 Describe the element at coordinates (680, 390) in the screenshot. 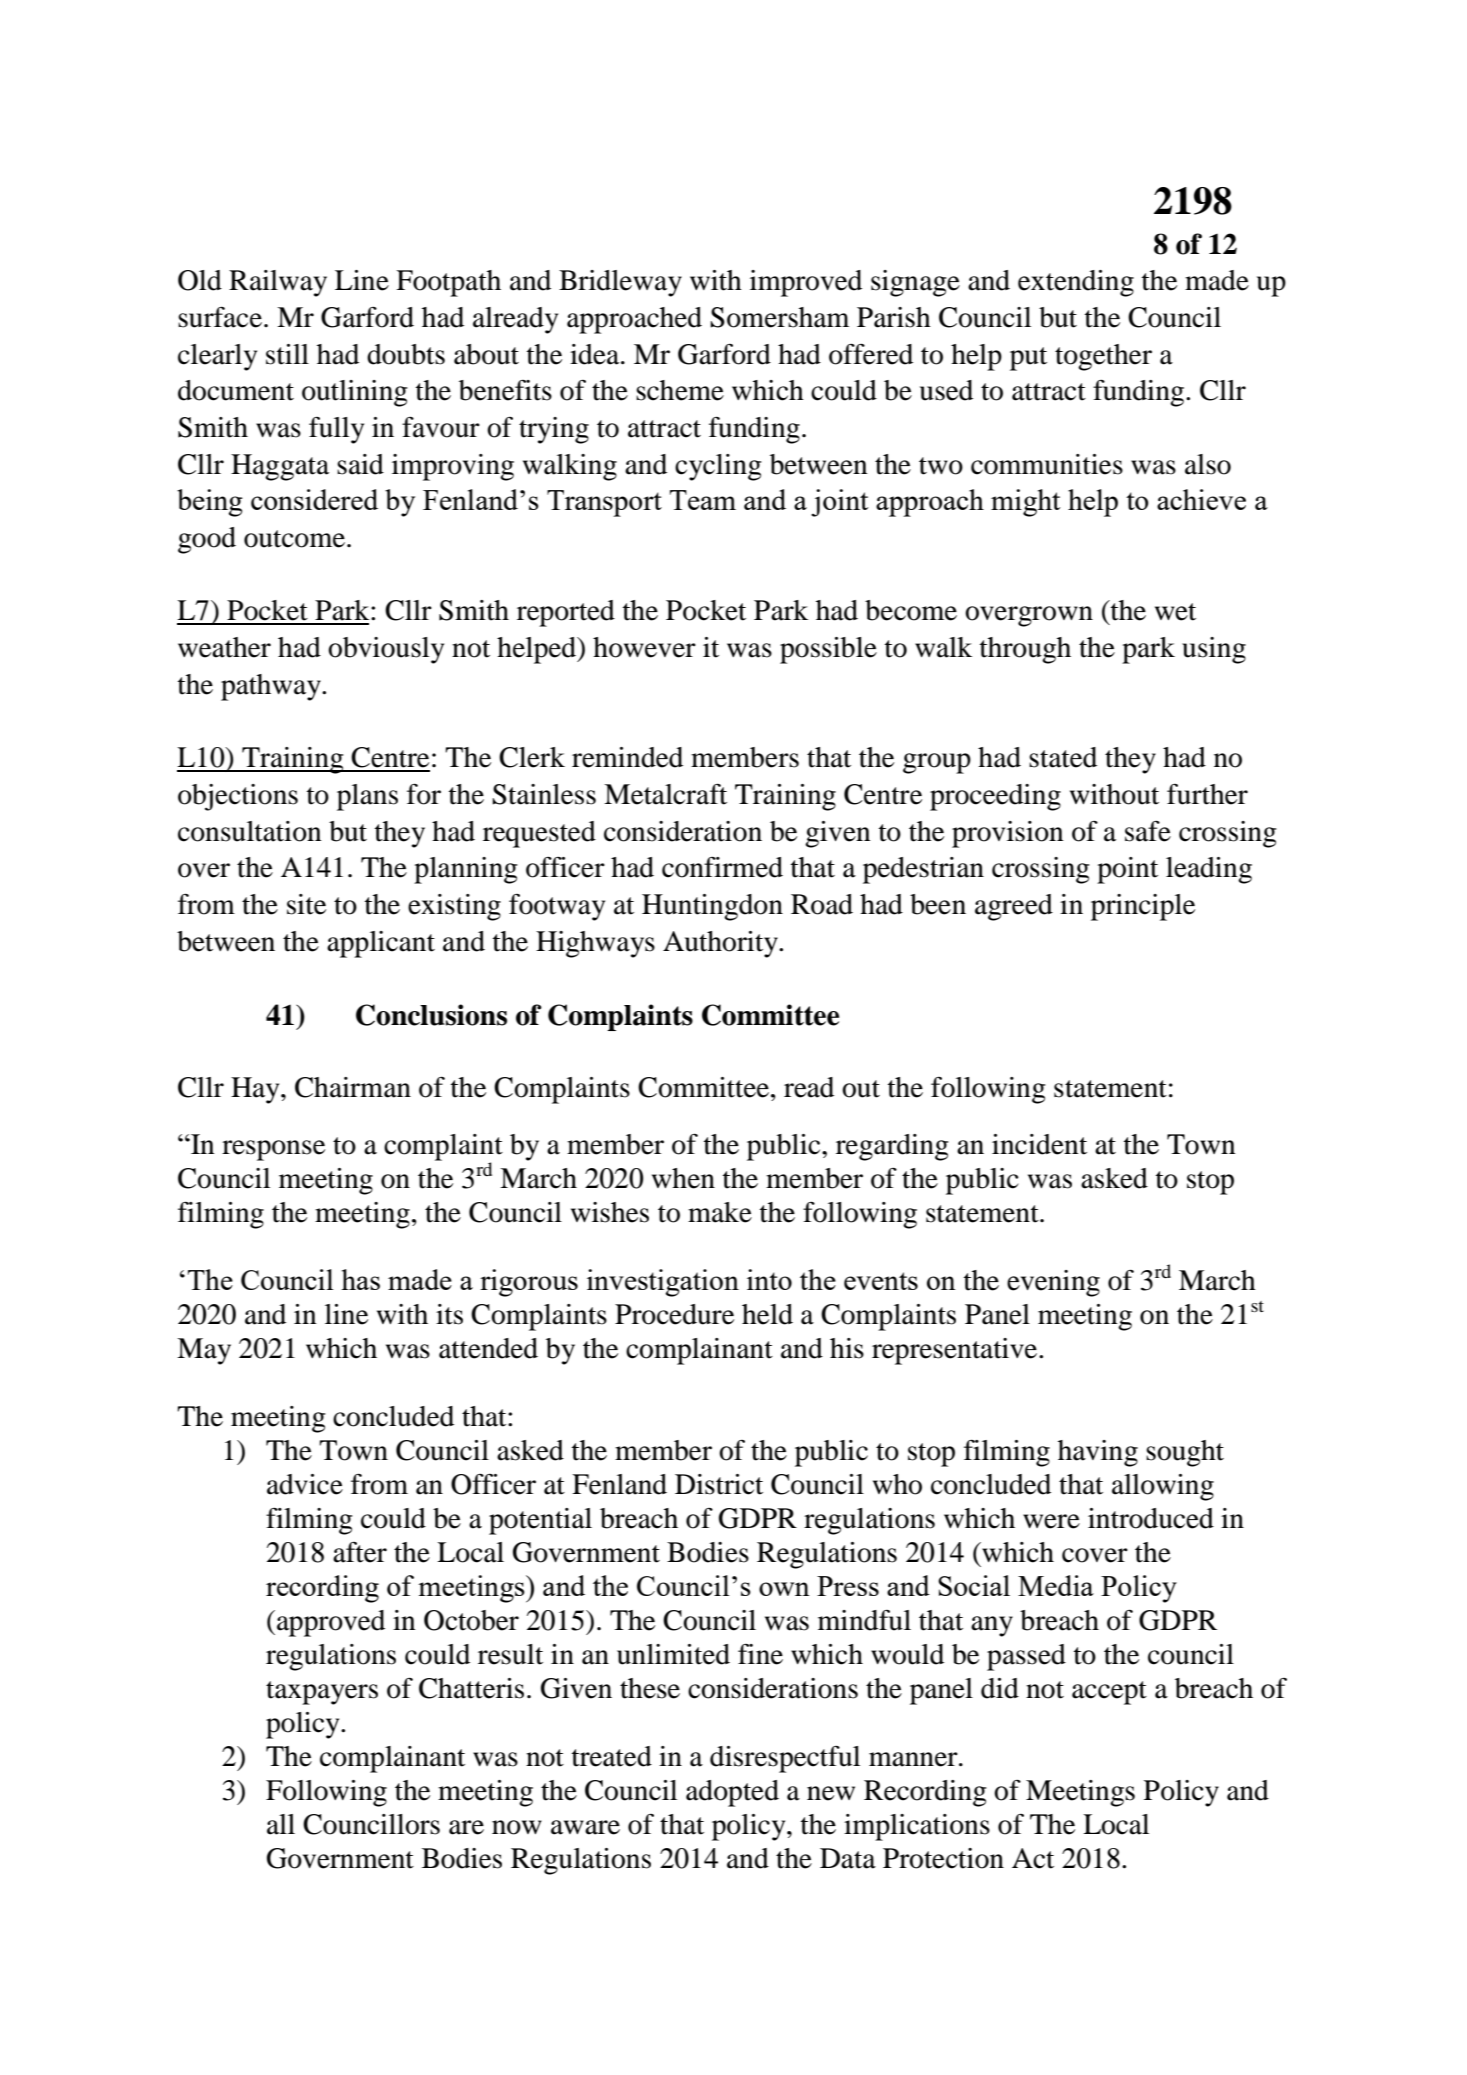

I see `scheme` at that location.
